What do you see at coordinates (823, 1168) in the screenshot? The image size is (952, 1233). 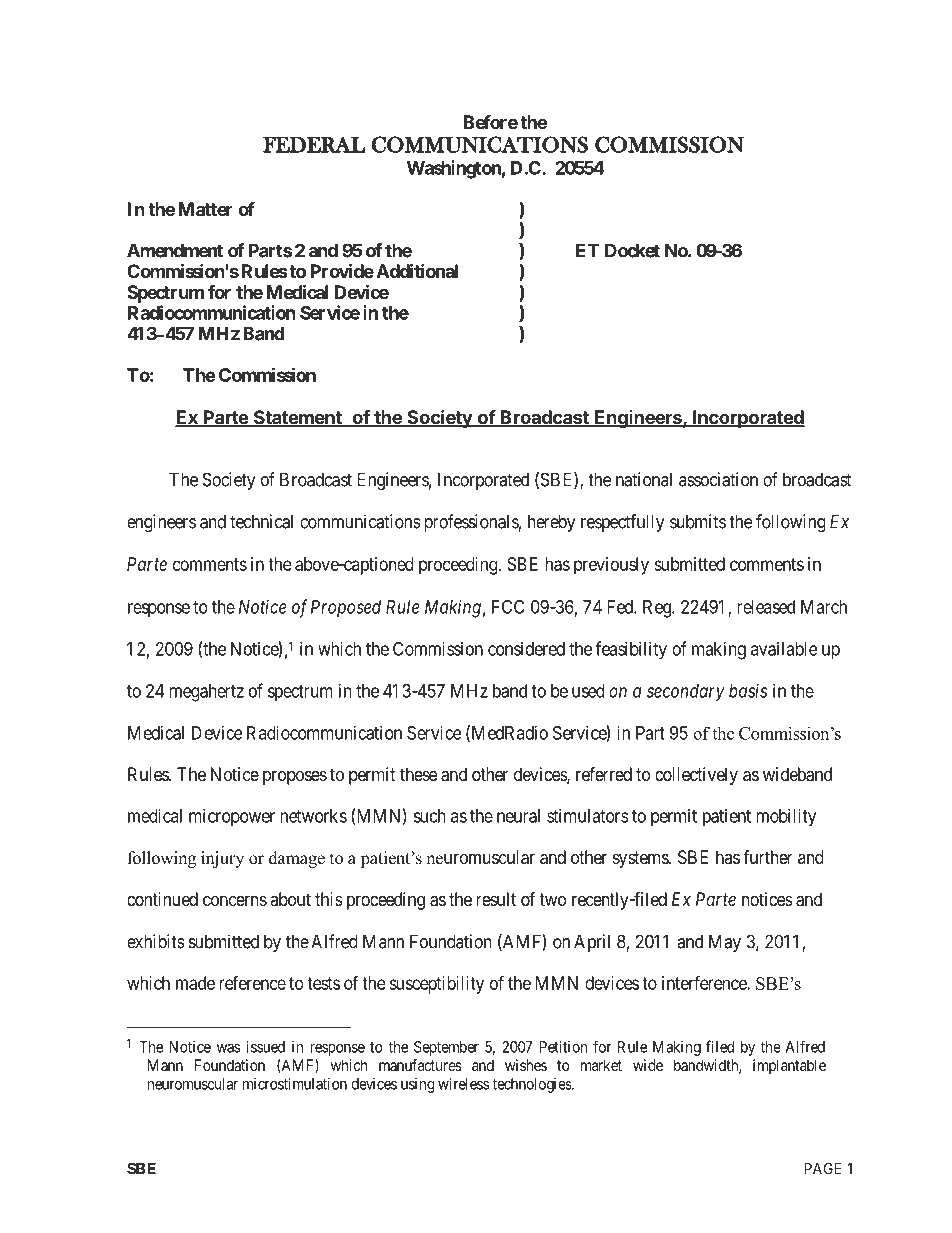 I see `PAGE` at bounding box center [823, 1168].
